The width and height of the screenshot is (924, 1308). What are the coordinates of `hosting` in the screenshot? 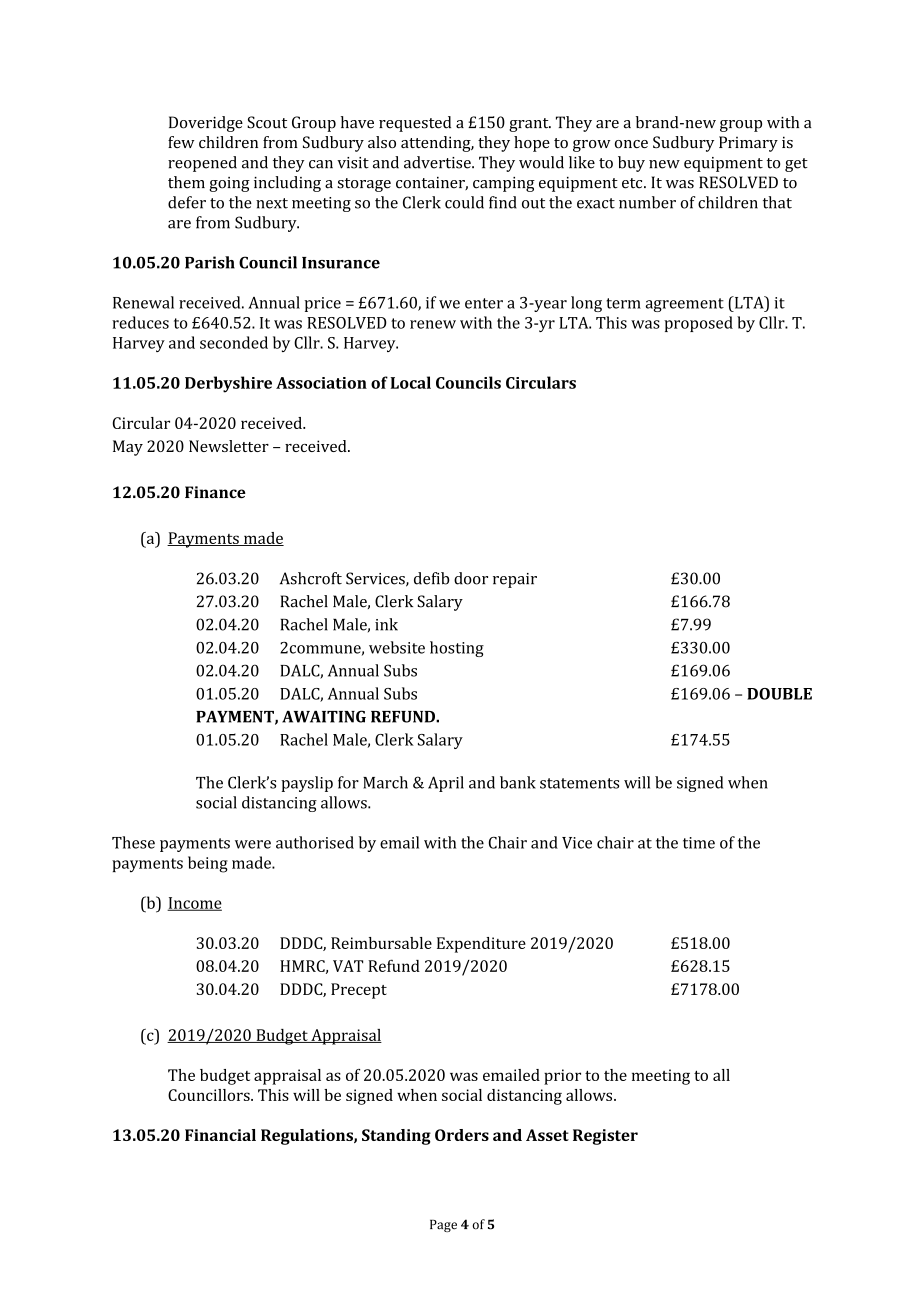 It's located at (457, 649).
